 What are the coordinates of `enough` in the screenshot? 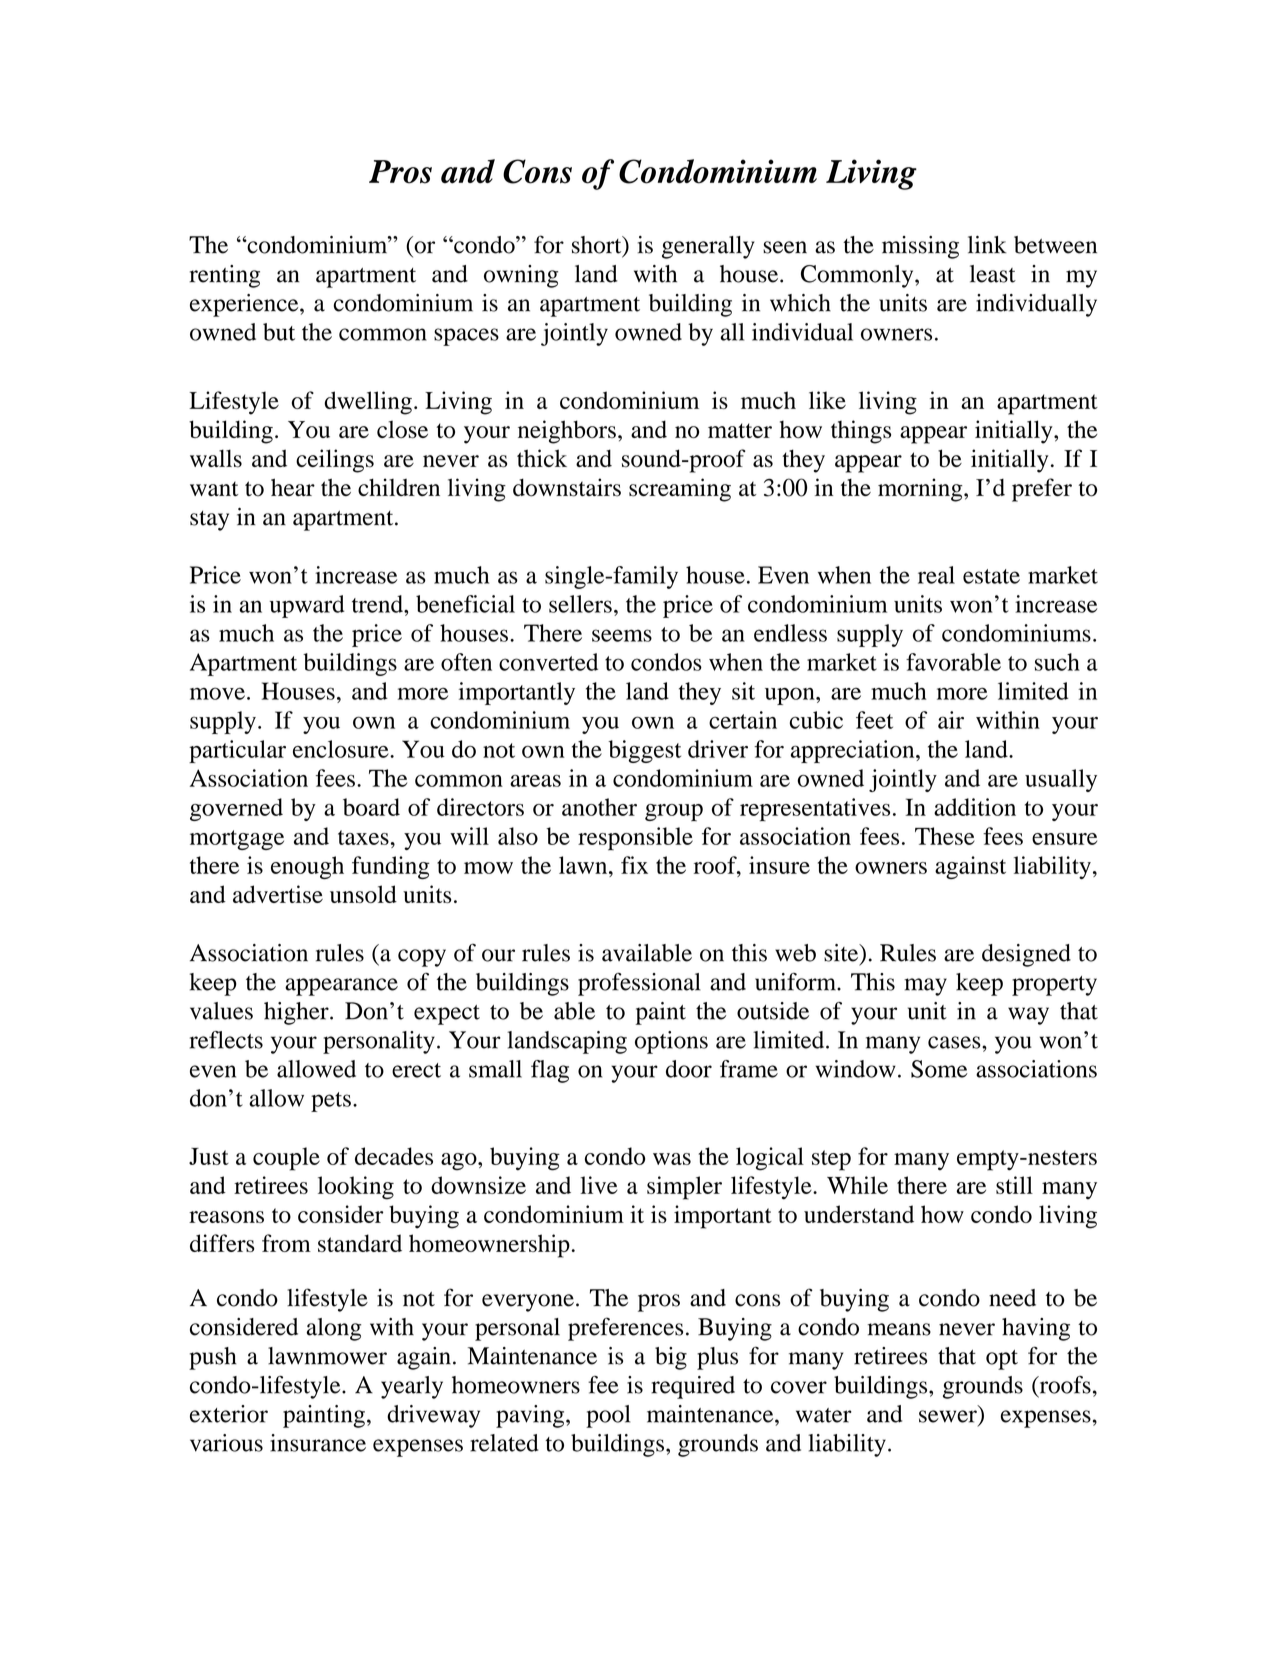 It's located at (307, 867).
